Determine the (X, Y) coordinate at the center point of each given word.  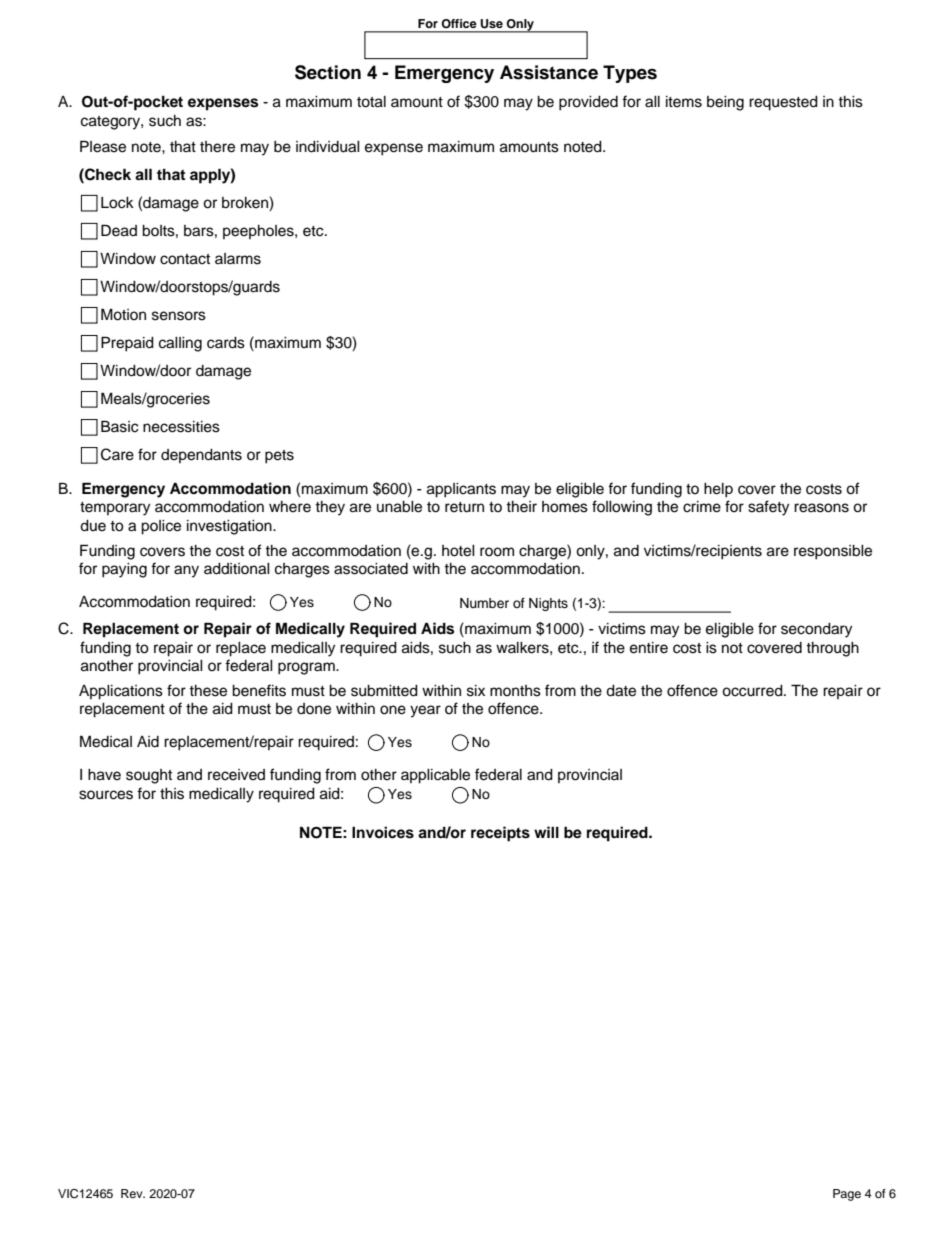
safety (768, 508)
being (725, 103)
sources (106, 795)
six (476, 691)
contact (185, 259)
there (217, 147)
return (464, 507)
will (546, 832)
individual (328, 147)
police (161, 527)
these (208, 691)
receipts (500, 834)
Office (459, 23)
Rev (133, 1193)
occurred (753, 691)
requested (783, 103)
